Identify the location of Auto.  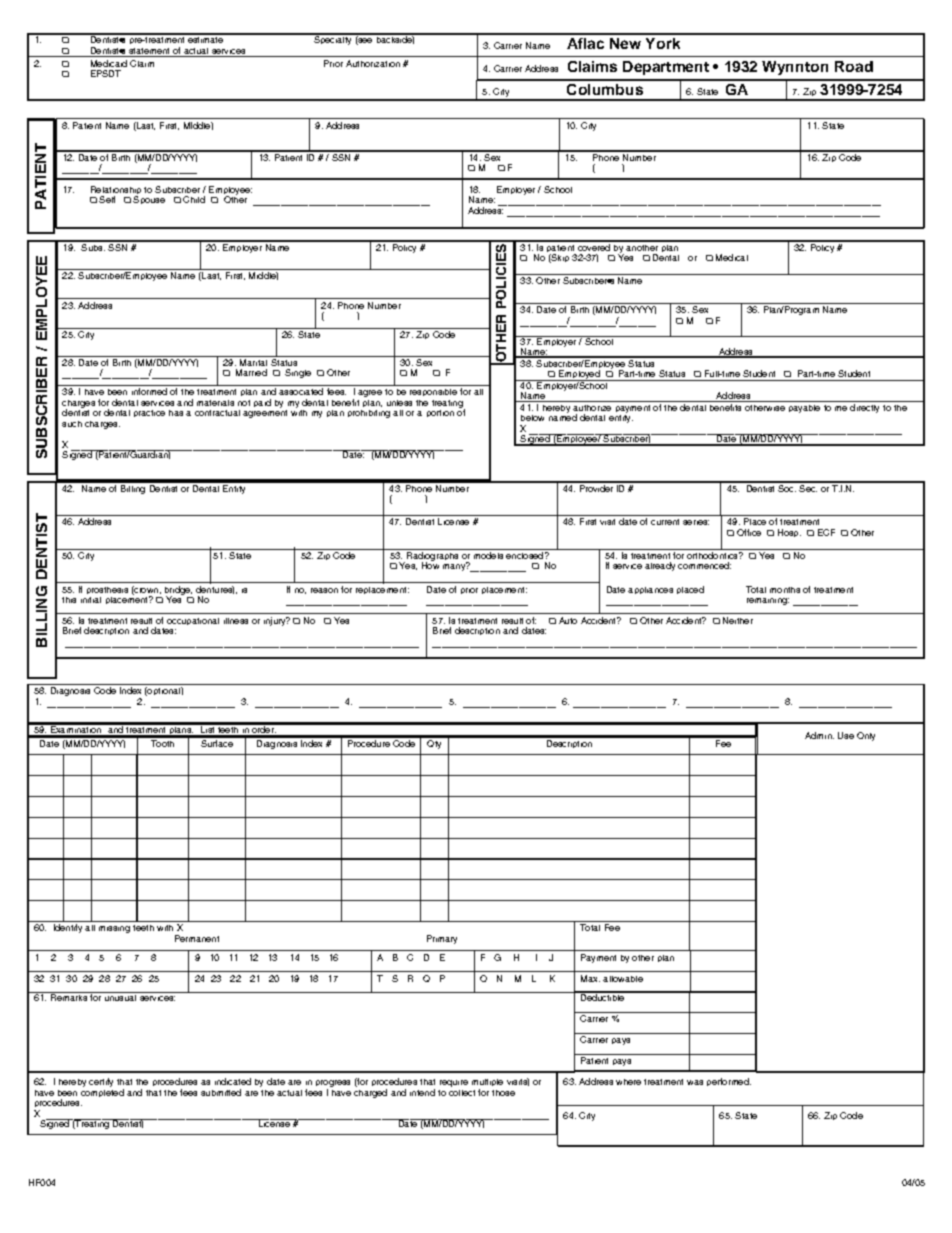
(568, 620).
